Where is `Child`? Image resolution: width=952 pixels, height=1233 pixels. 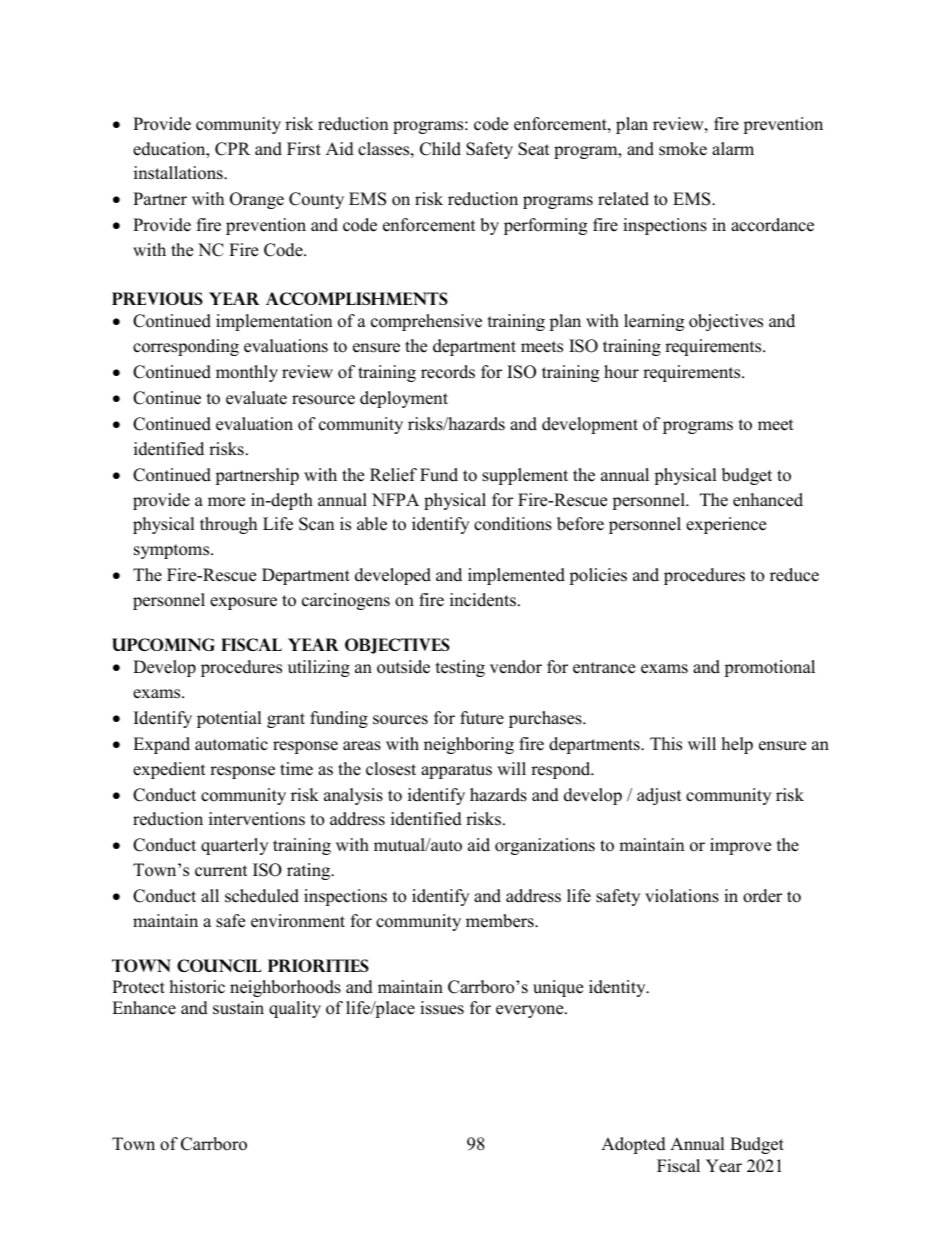 Child is located at coordinates (440, 149).
